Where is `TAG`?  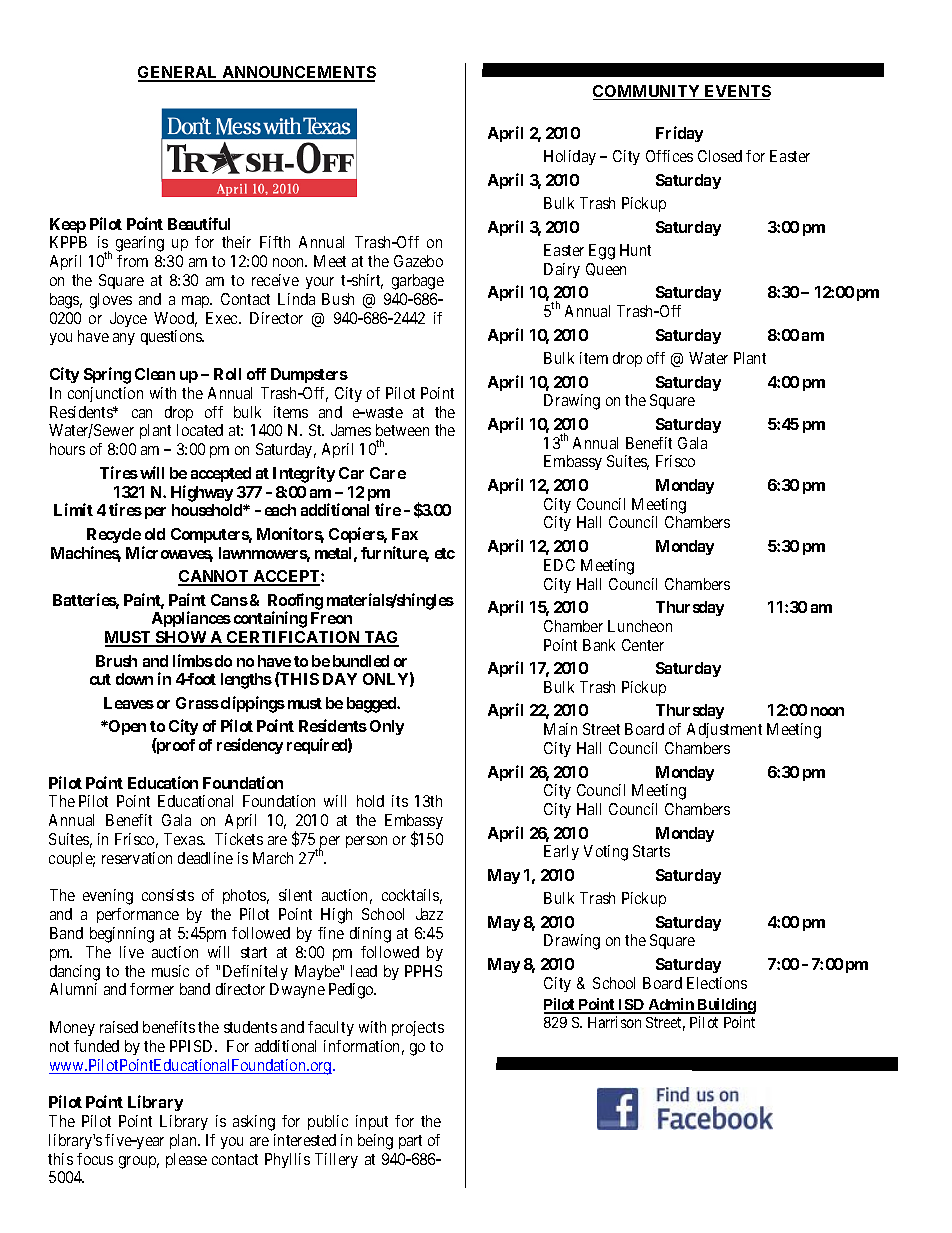 TAG is located at coordinates (380, 638).
